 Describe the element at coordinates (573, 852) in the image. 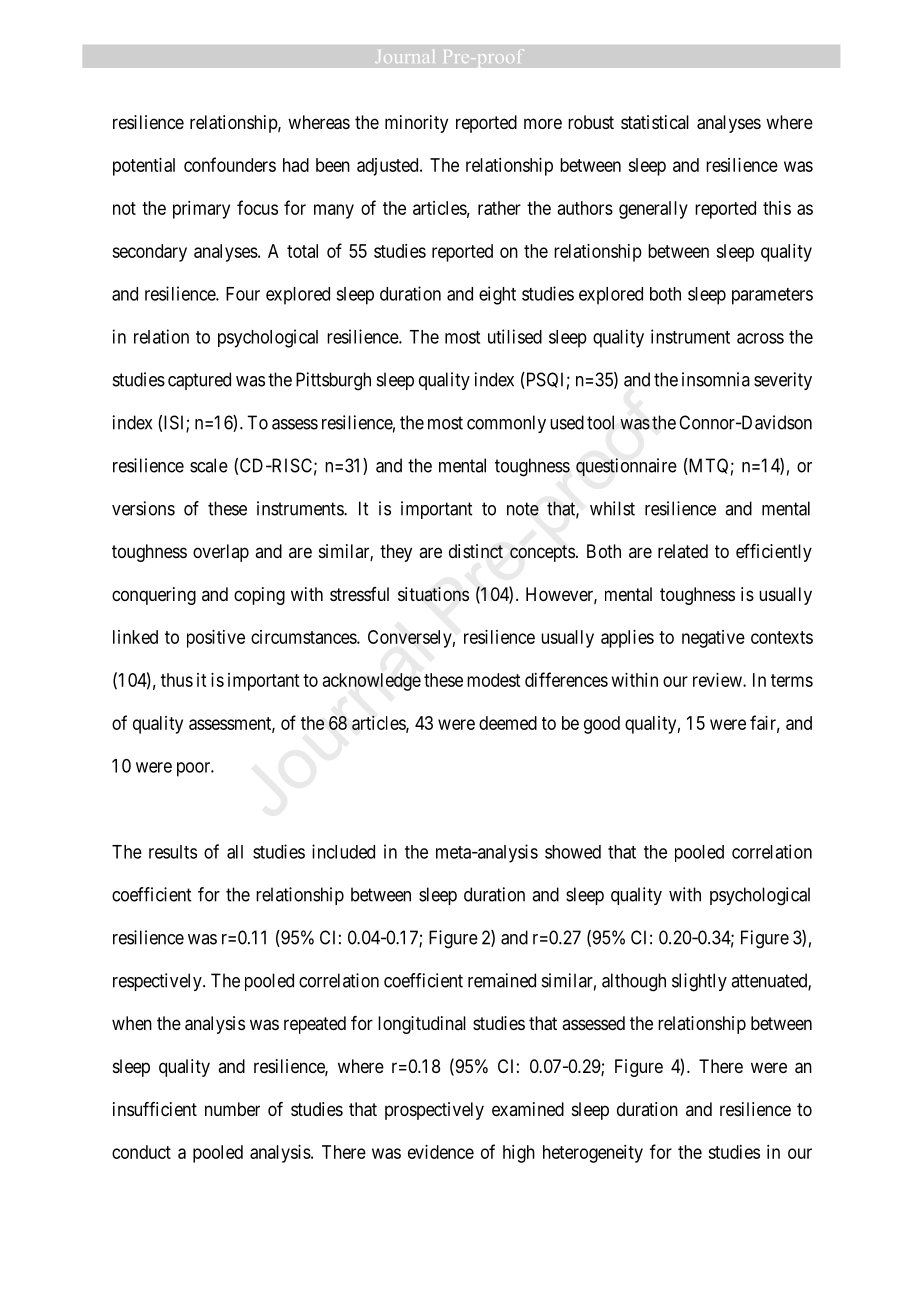

I see `showed` at that location.
